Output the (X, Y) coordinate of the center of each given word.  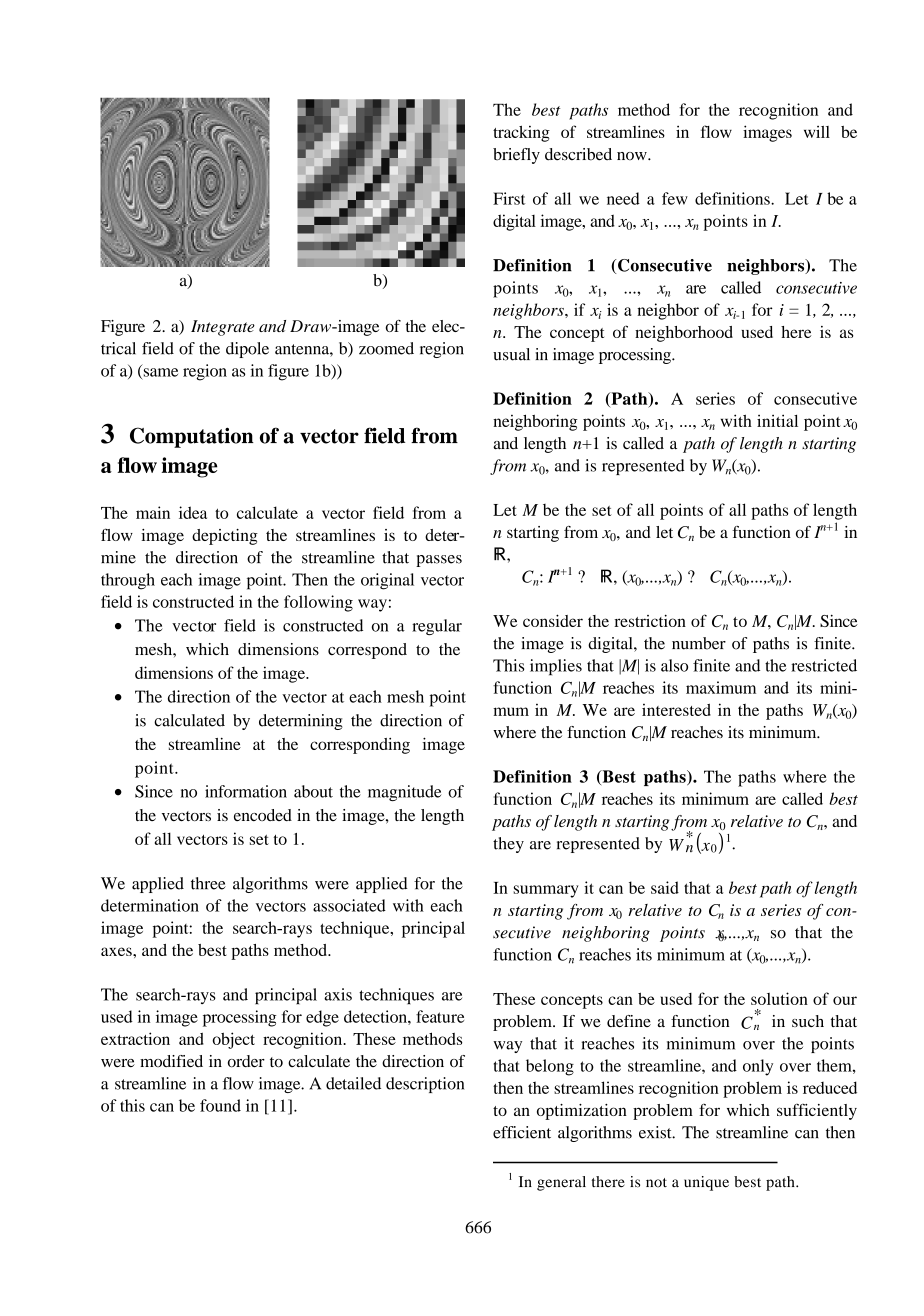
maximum (721, 687)
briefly (516, 156)
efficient (522, 1132)
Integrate (223, 328)
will (817, 132)
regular (437, 627)
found (220, 1105)
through (128, 581)
